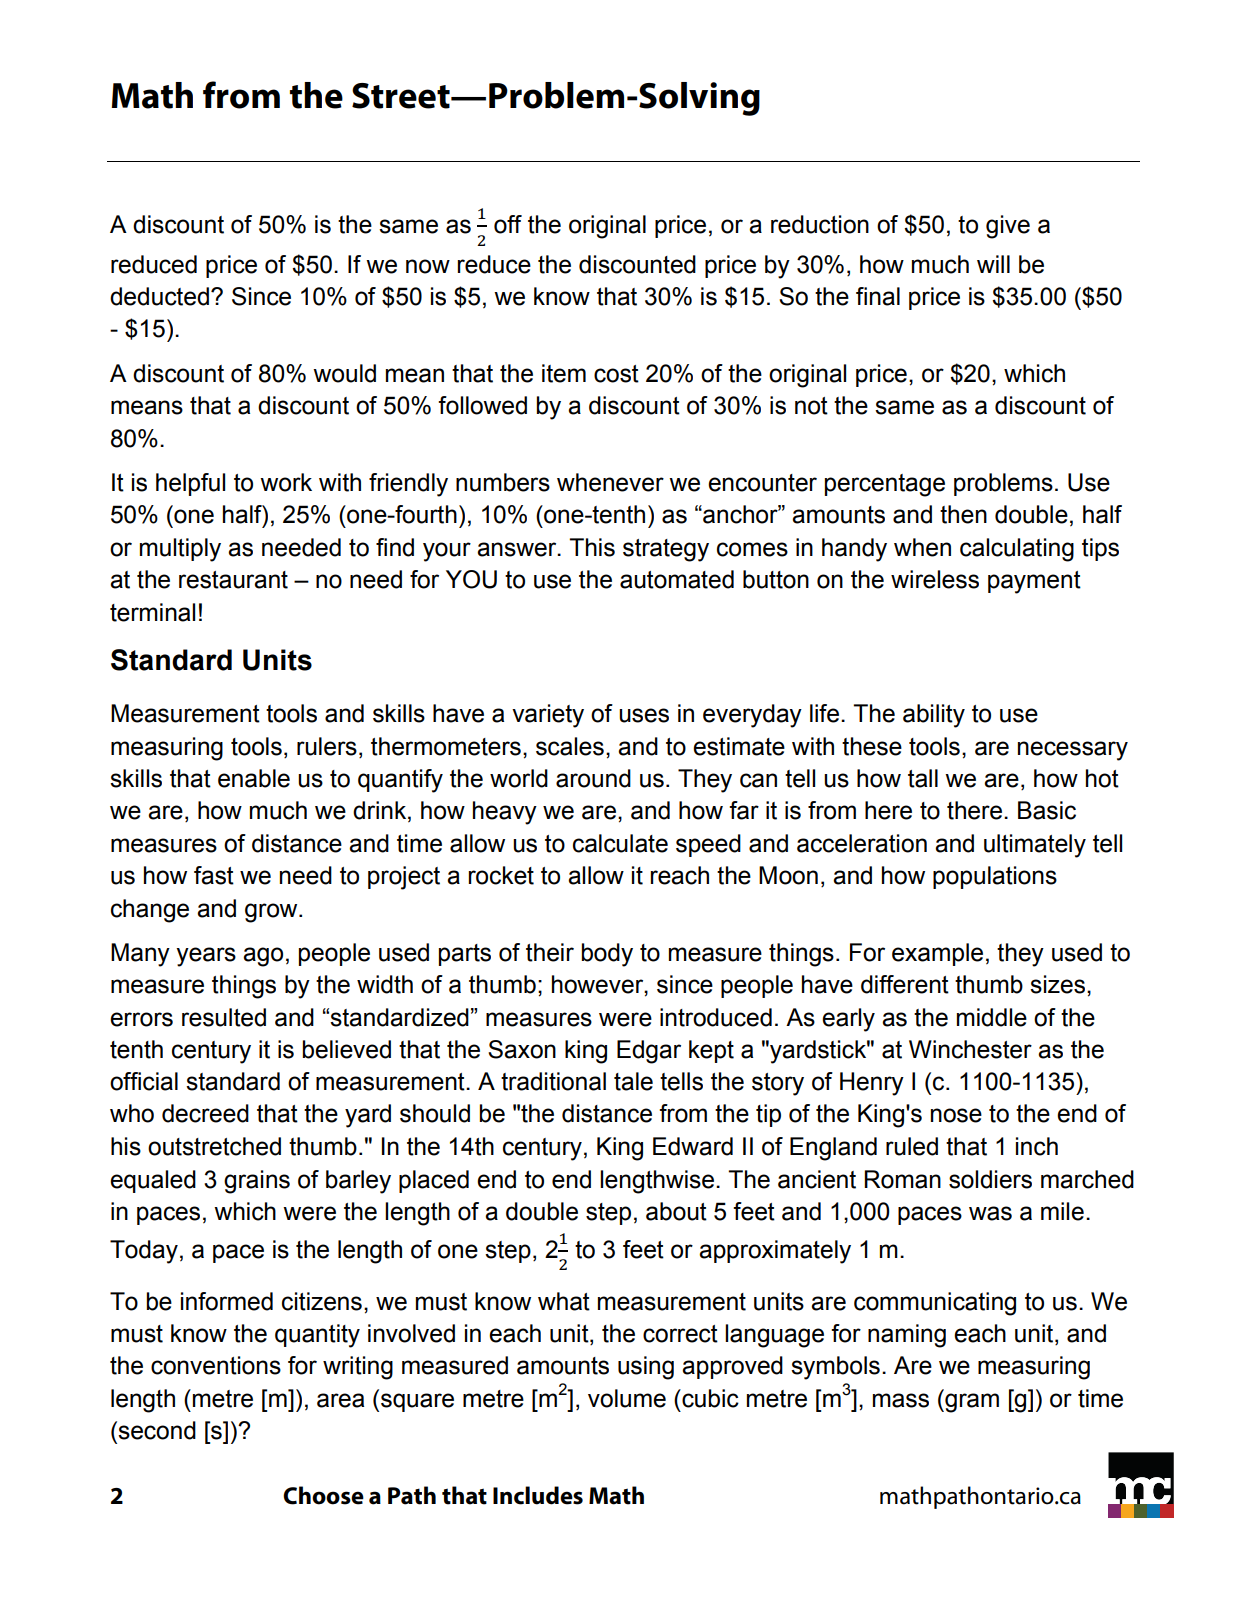 The height and width of the screenshot is (1614, 1247). What do you see at coordinates (323, 1495) in the screenshot?
I see `Choose` at bounding box center [323, 1495].
